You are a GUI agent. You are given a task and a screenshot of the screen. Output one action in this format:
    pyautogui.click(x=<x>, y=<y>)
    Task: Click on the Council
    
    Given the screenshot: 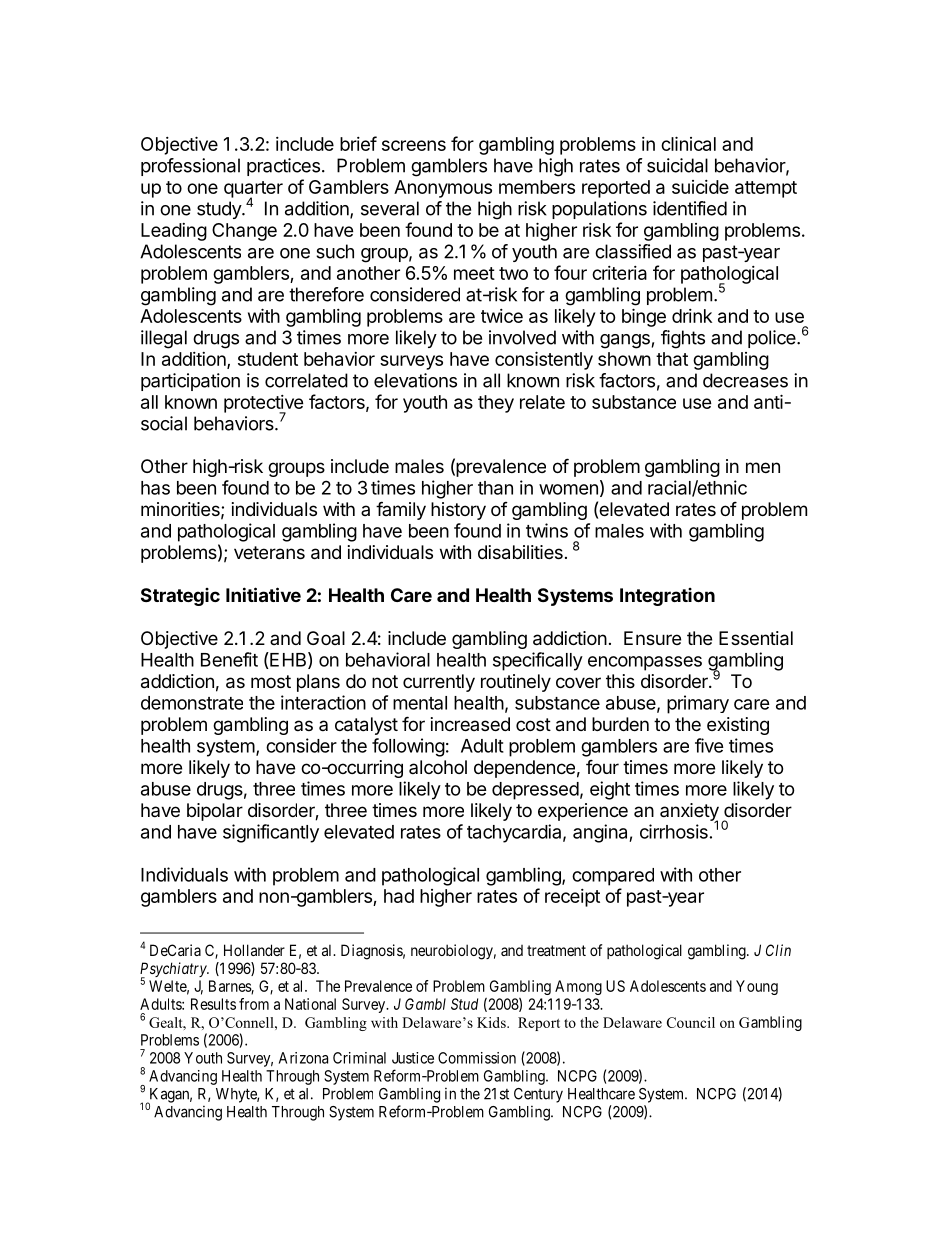 What is the action you would take?
    pyautogui.click(x=691, y=1022)
